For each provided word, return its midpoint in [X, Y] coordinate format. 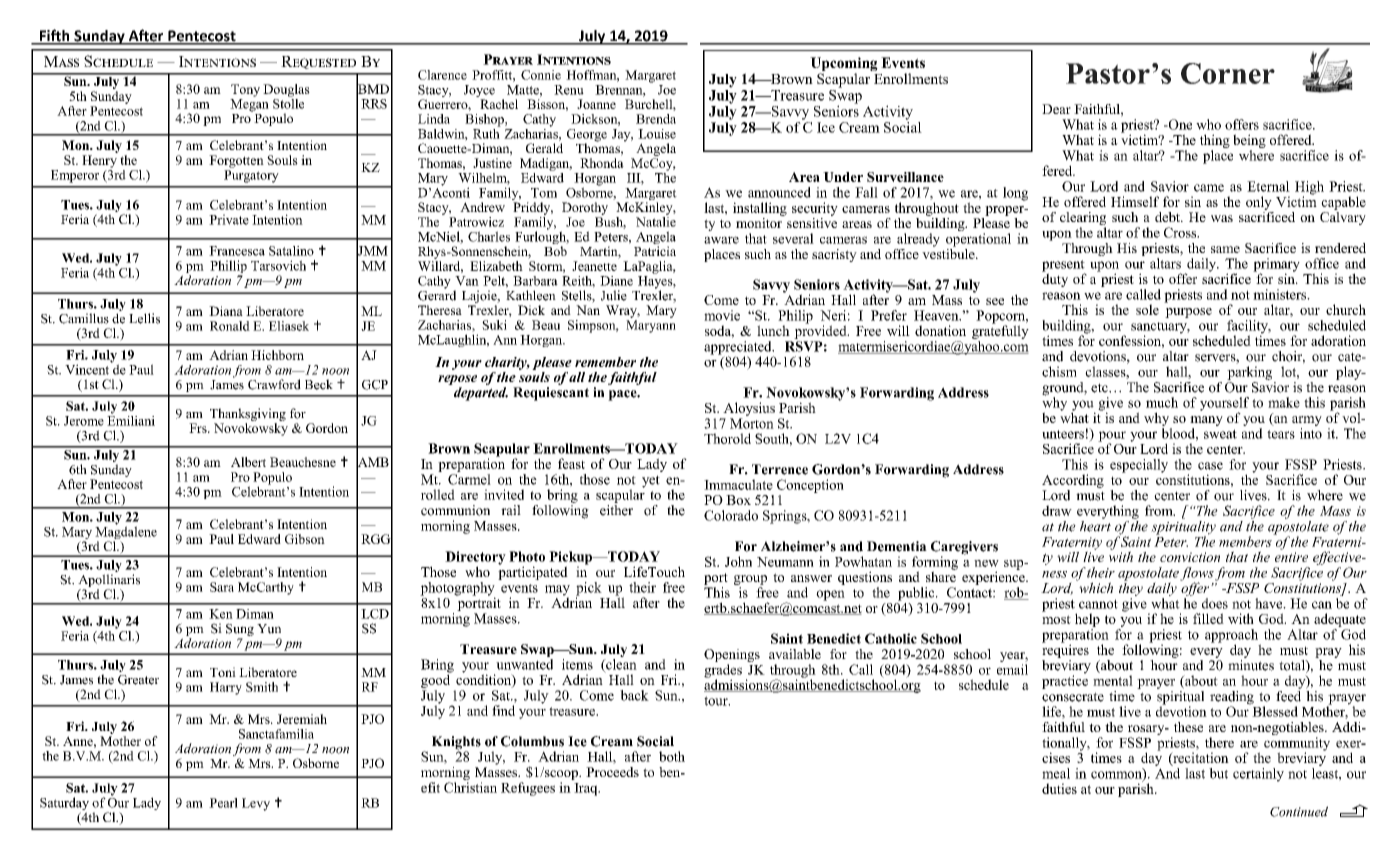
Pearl [223, 803]
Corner [1228, 73]
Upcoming [844, 65]
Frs [199, 428]
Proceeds [612, 772]
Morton [752, 423]
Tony [245, 90]
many [1206, 422]
